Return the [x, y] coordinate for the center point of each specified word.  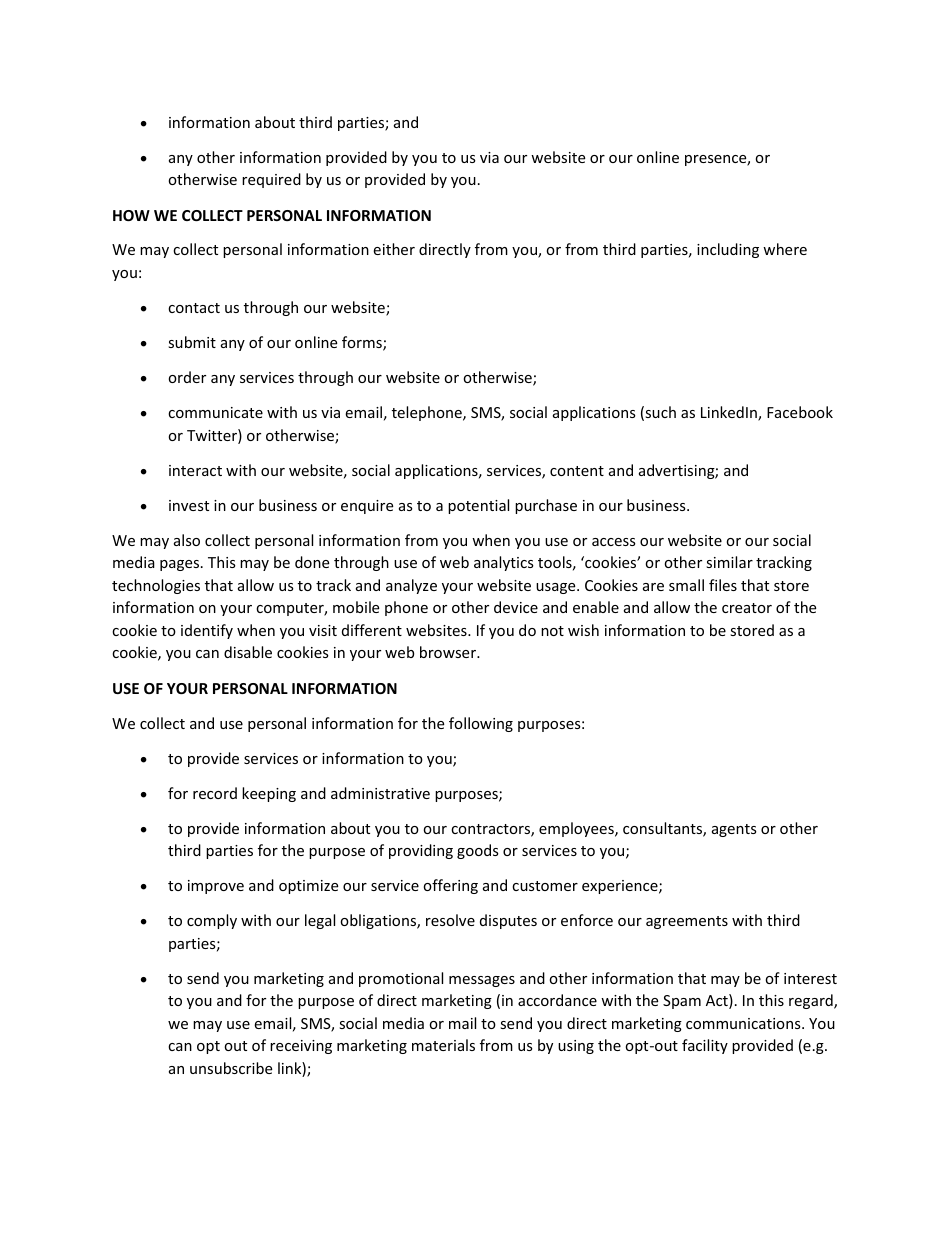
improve [216, 887]
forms [363, 343]
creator [747, 608]
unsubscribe [231, 1068]
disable [248, 652]
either [394, 249]
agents [734, 830]
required [271, 180]
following [481, 724]
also [187, 540]
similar [729, 562]
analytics [504, 563]
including [728, 250]
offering [450, 886]
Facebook [800, 412]
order [187, 377]
